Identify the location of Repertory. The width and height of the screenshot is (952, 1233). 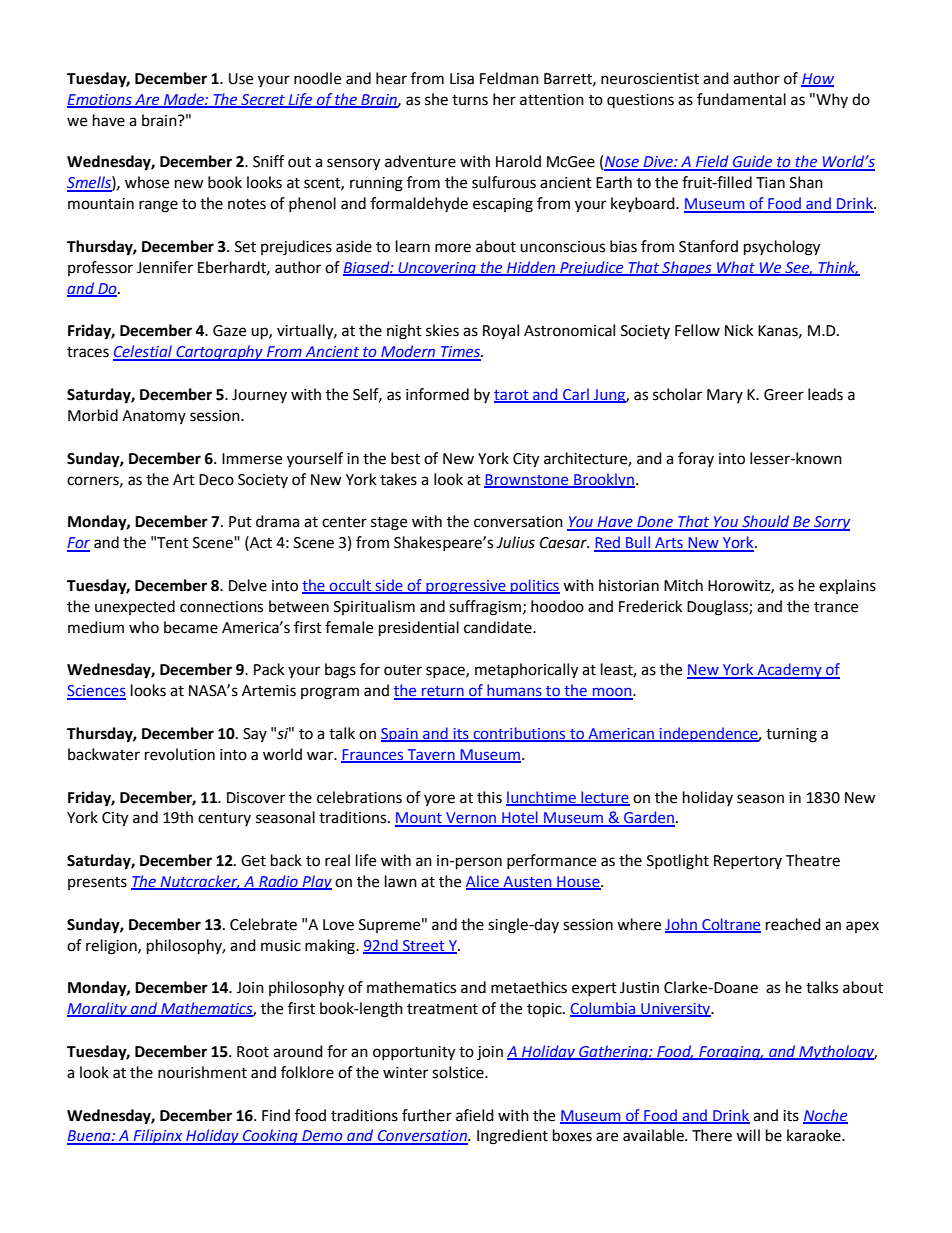
(748, 862).
